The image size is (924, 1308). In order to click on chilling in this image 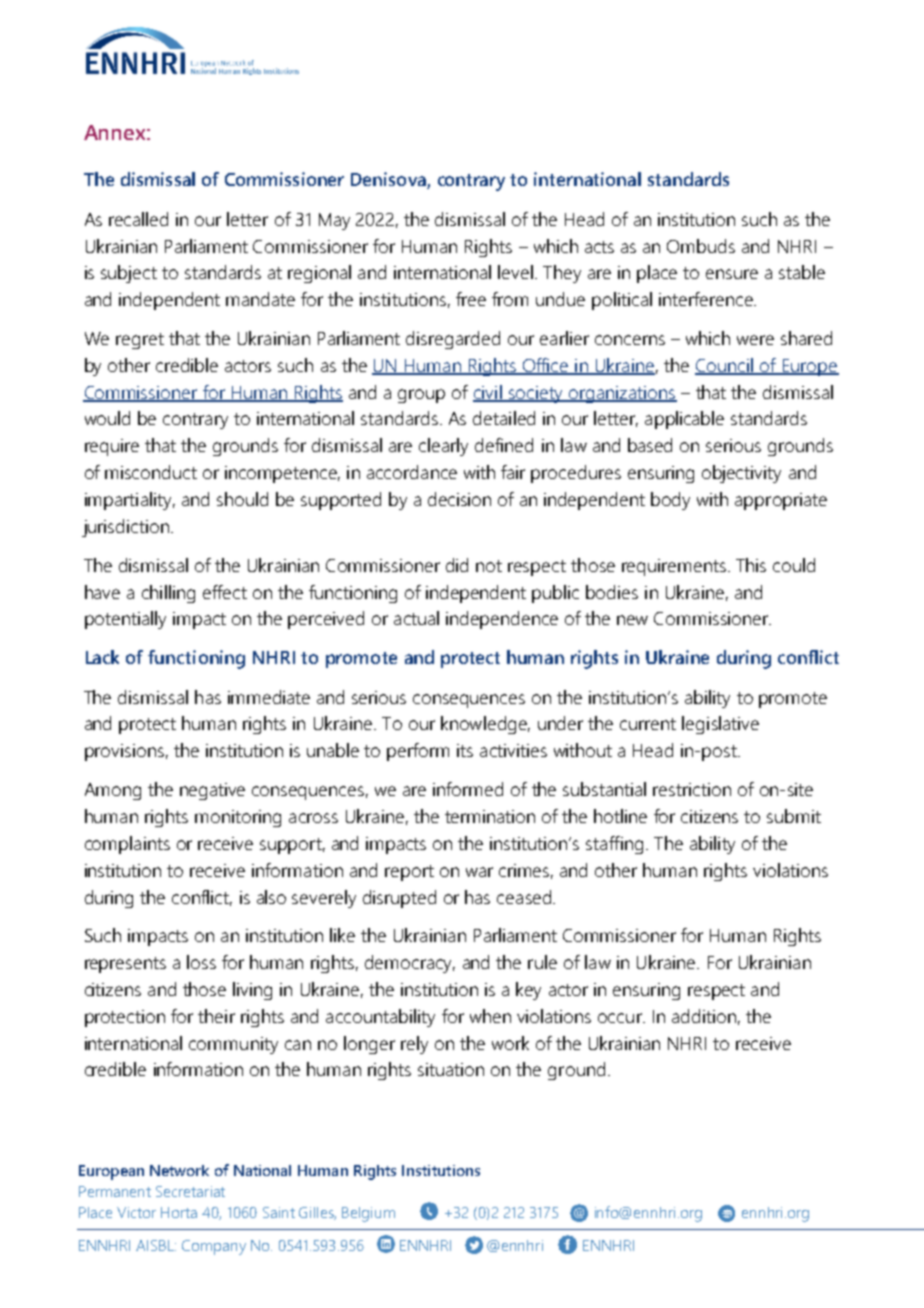, I will do `click(168, 594)`.
